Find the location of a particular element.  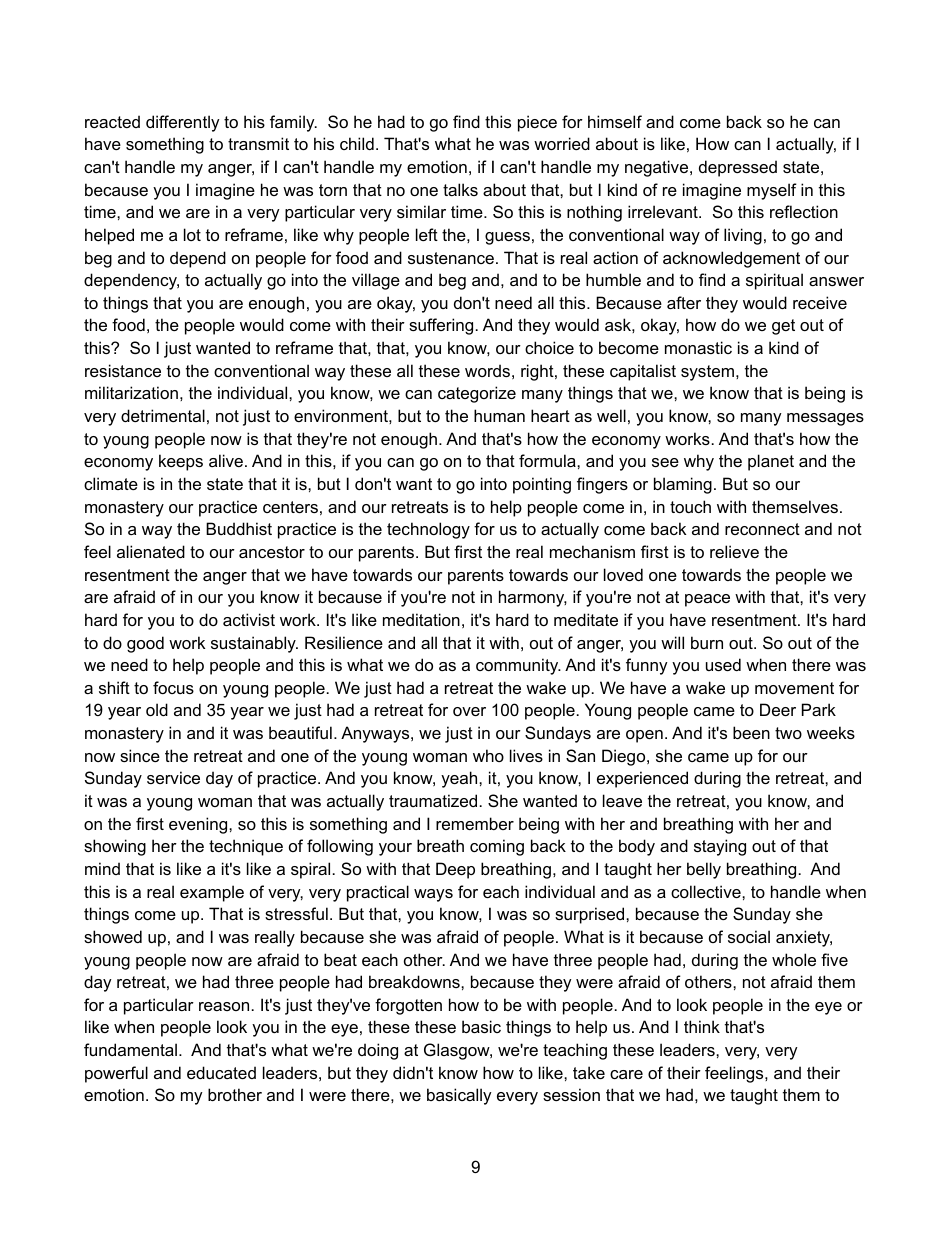

talks is located at coordinates (460, 189).
